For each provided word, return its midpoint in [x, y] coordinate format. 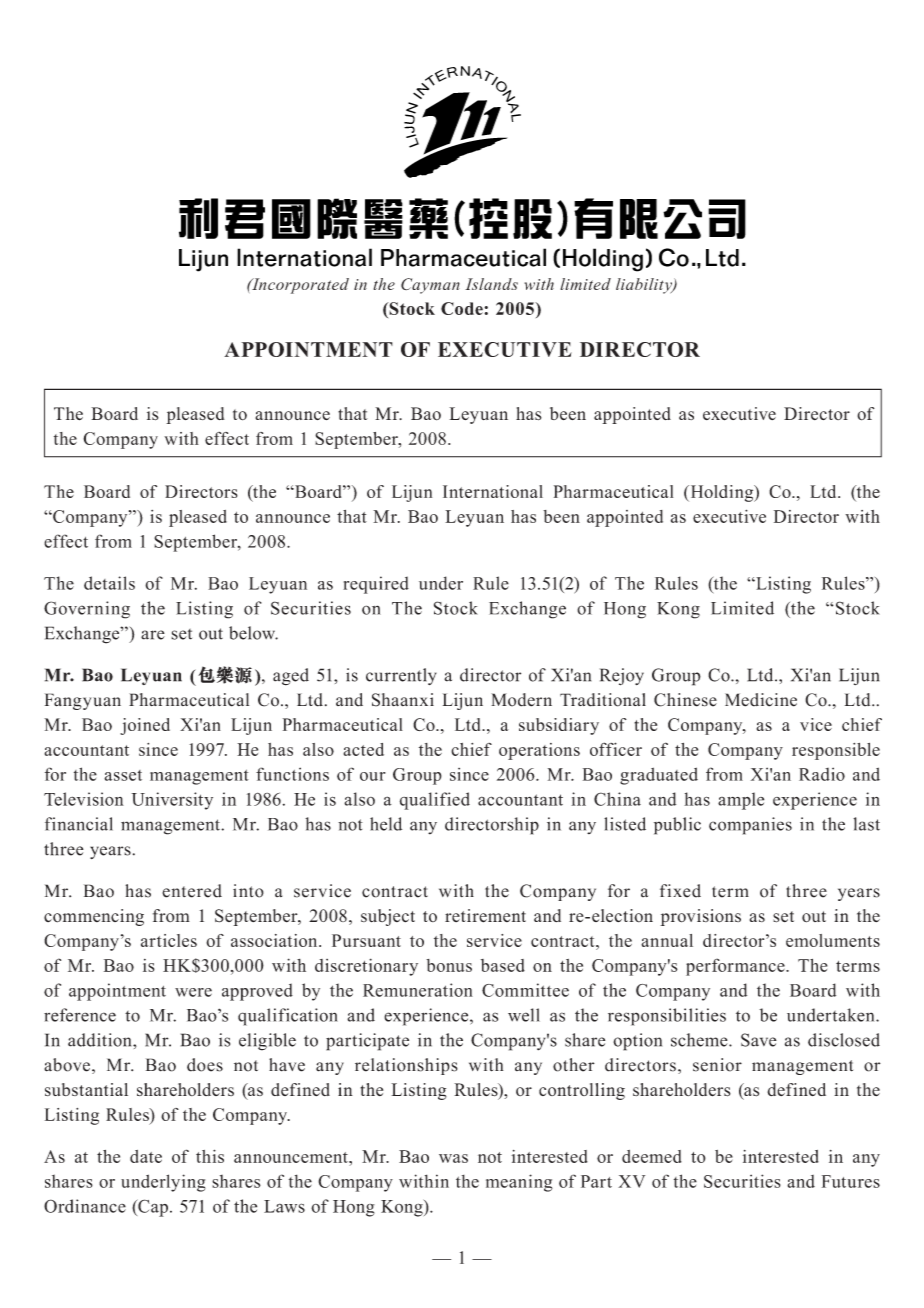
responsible [836, 751]
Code [463, 308]
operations [539, 751]
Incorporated [299, 286]
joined [145, 726]
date [146, 1156]
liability [645, 286]
